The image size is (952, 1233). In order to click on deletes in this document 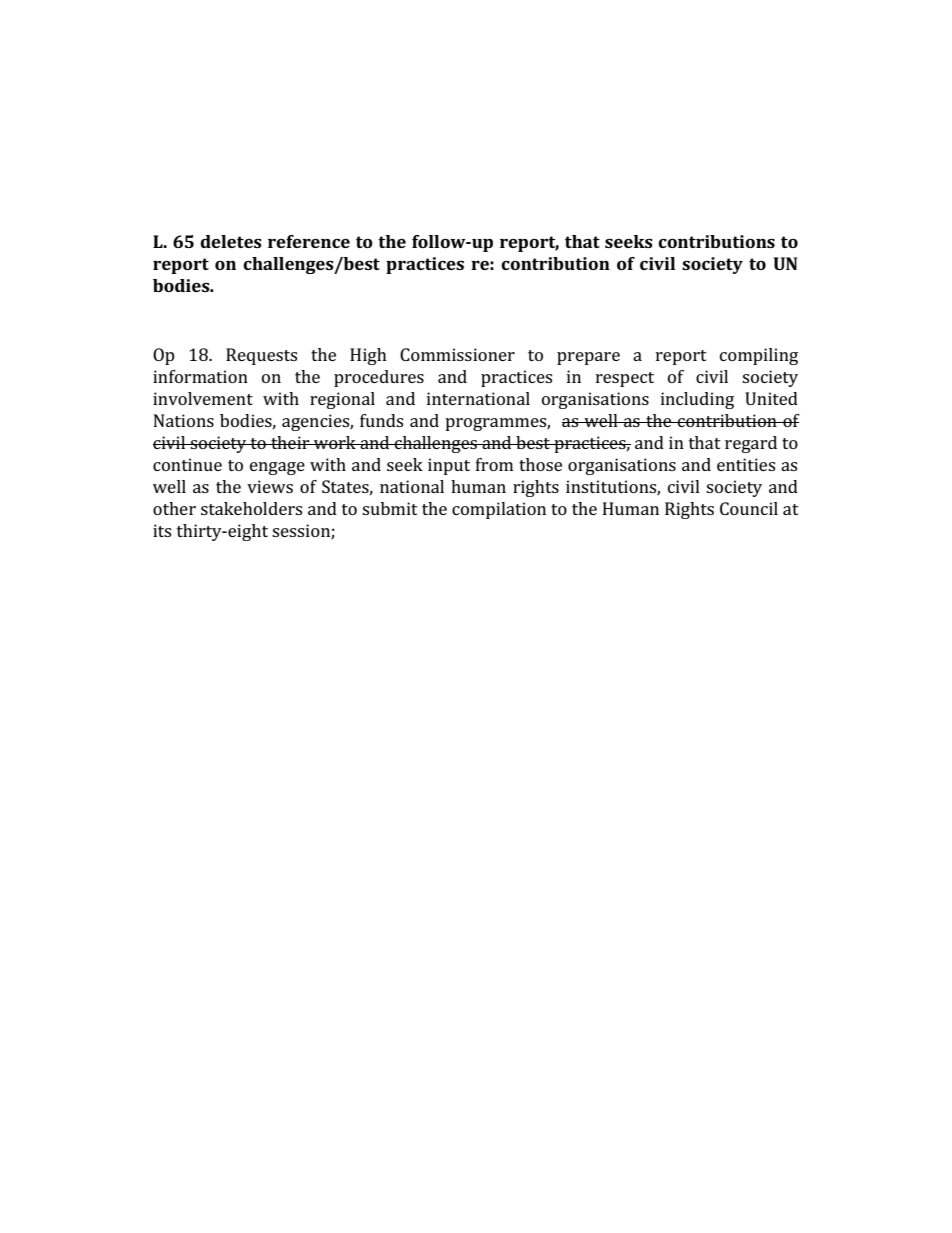, I will do `click(231, 241)`.
